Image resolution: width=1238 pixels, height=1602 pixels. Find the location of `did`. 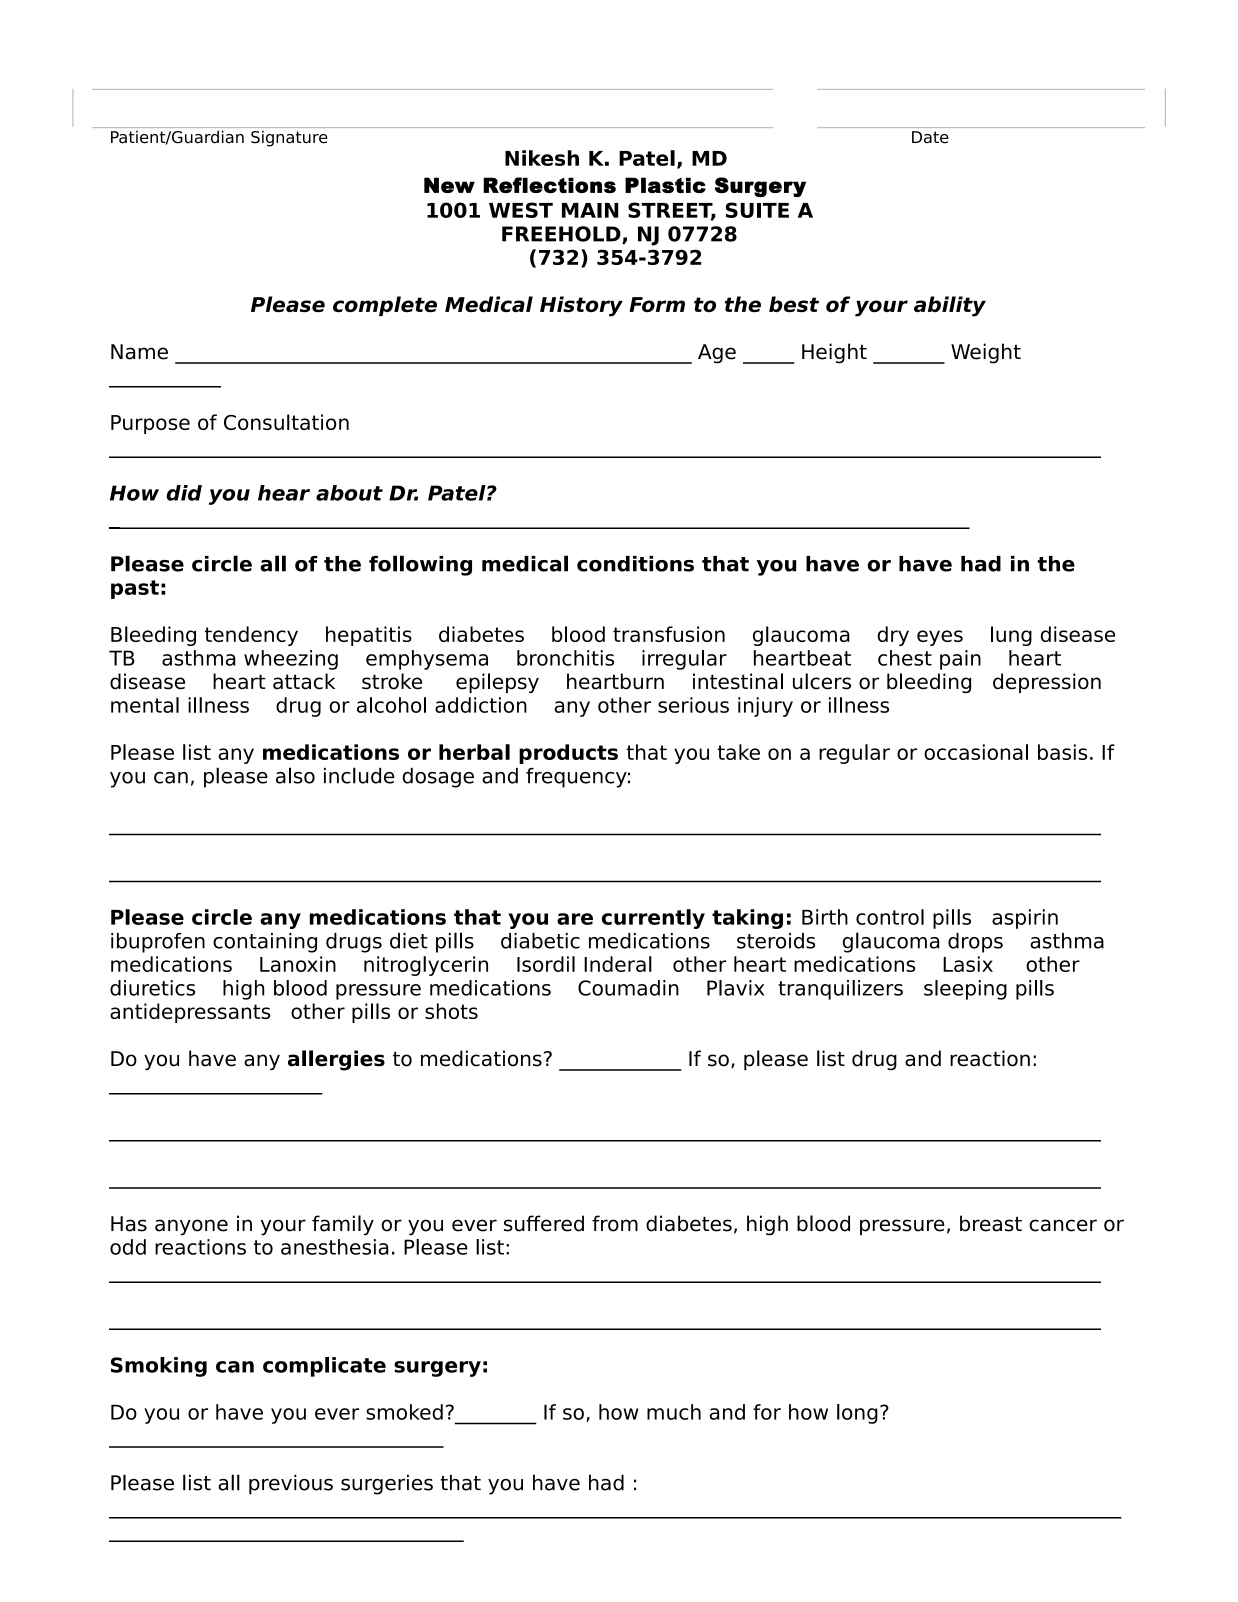

did is located at coordinates (184, 493).
